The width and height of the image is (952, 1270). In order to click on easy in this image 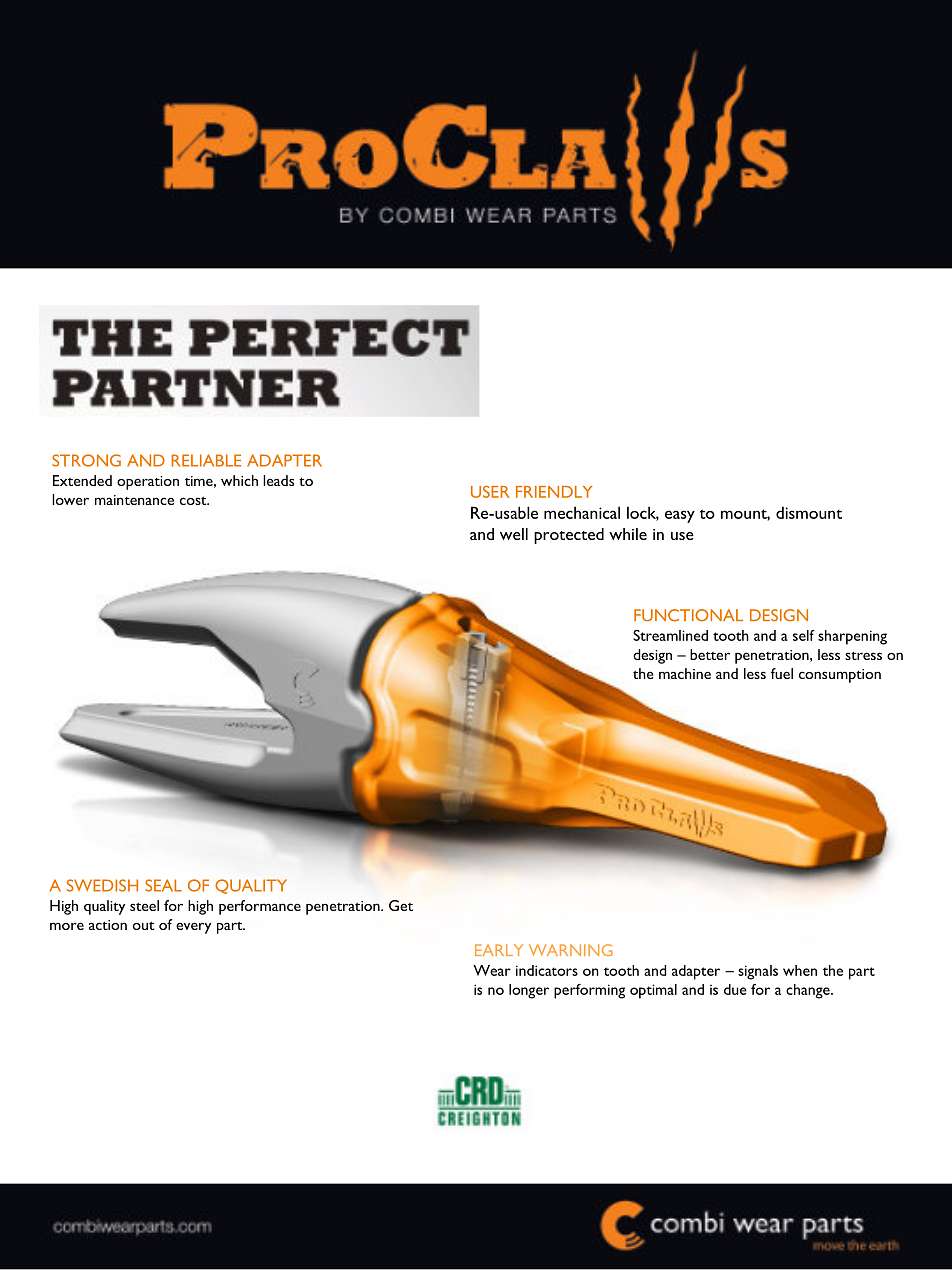, I will do `click(680, 516)`.
